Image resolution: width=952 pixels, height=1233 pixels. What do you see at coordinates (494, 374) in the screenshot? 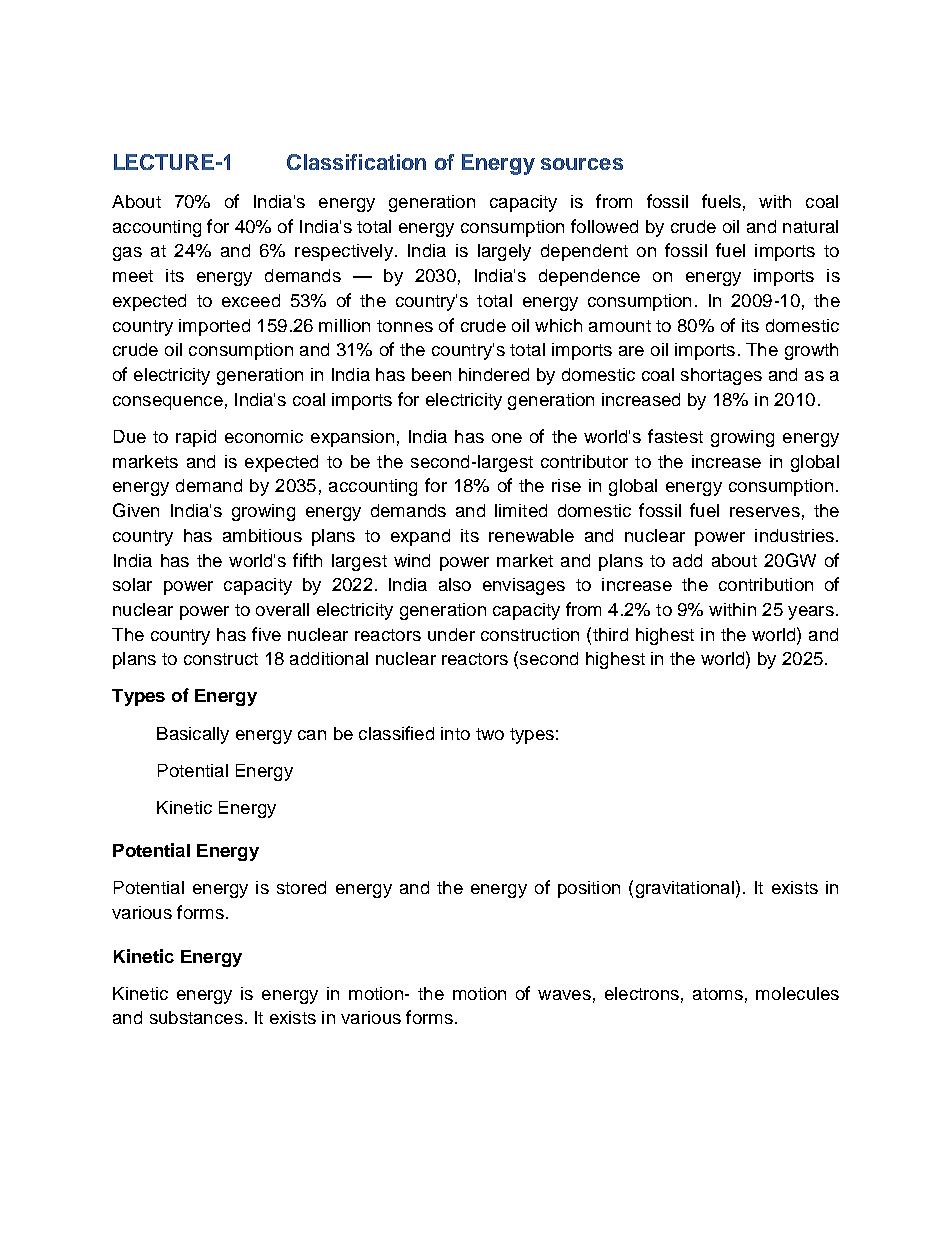
I see `hindered` at bounding box center [494, 374].
